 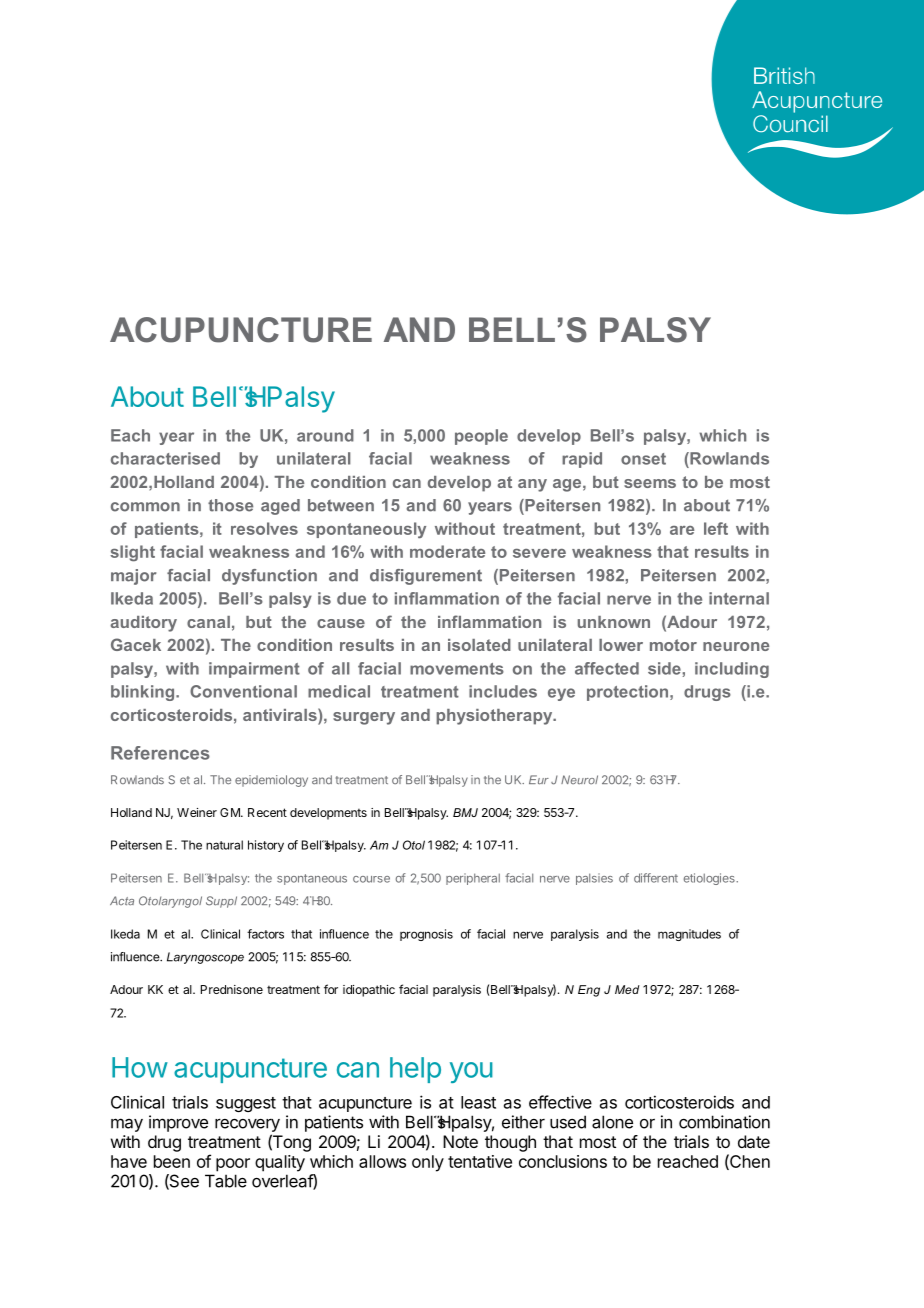 What do you see at coordinates (428, 1163) in the page?
I see `only` at bounding box center [428, 1163].
